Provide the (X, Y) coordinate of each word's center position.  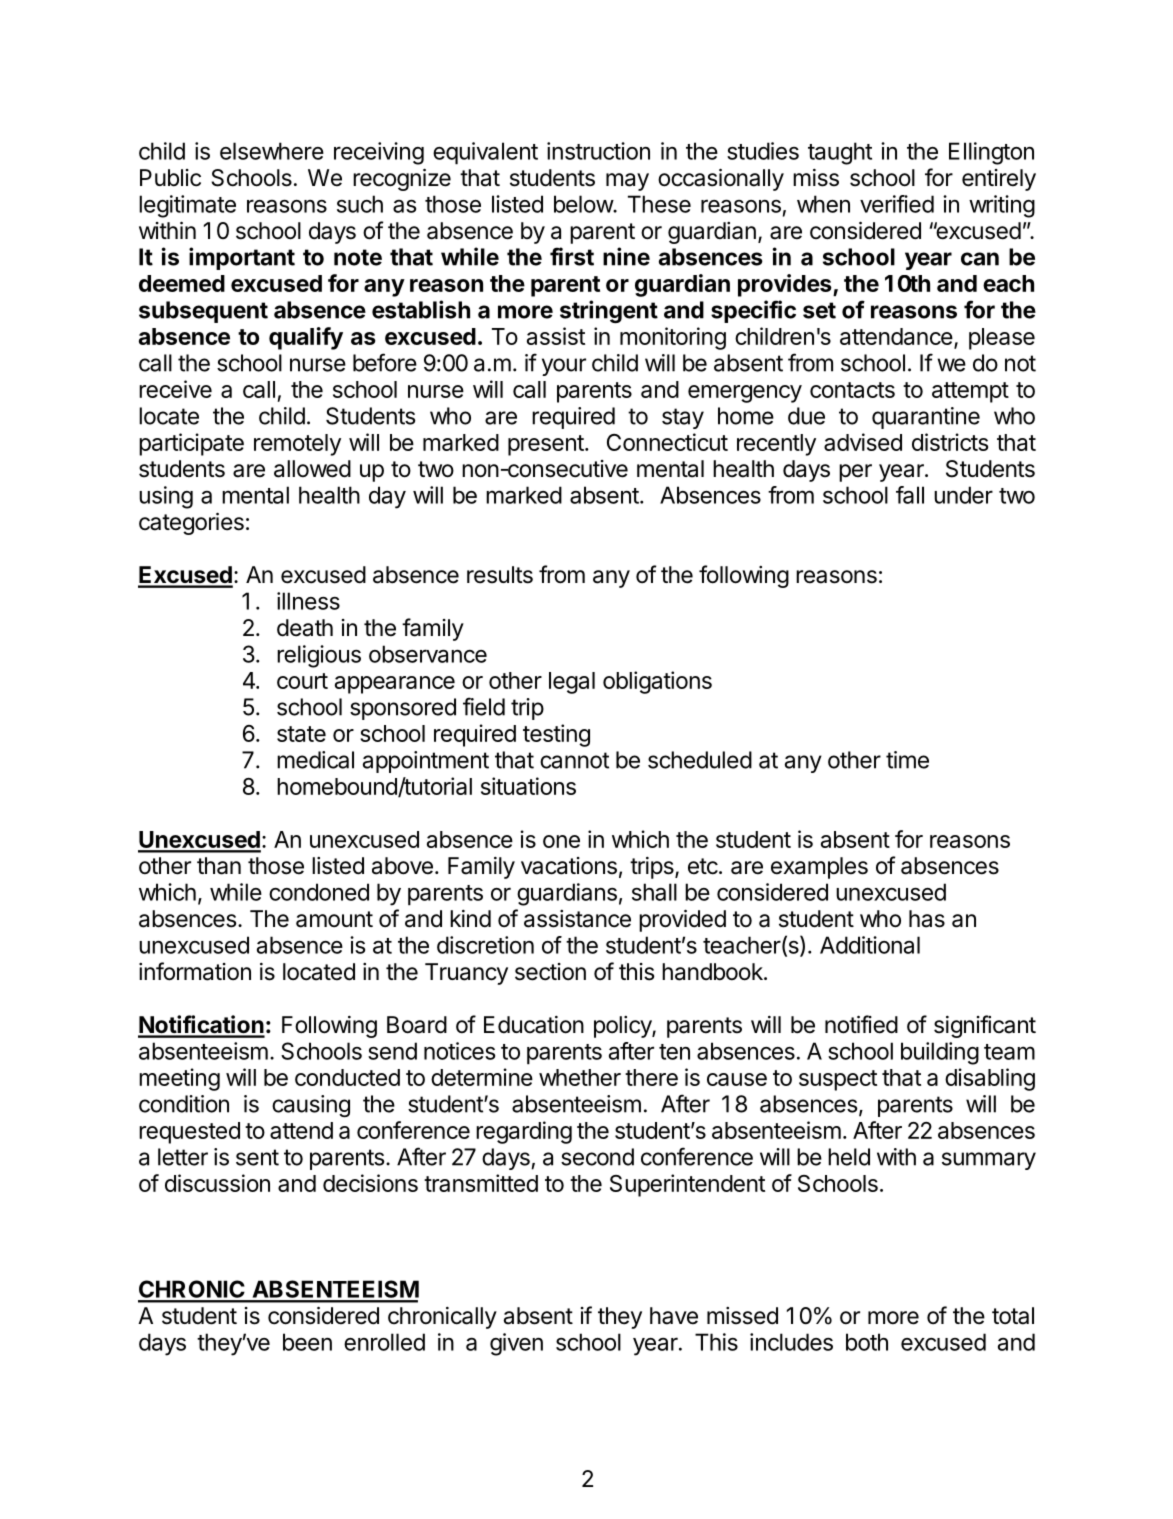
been (307, 1342)
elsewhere (272, 151)
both (867, 1342)
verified (897, 204)
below (584, 204)
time (907, 760)
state (301, 734)
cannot (574, 760)
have (674, 1316)
